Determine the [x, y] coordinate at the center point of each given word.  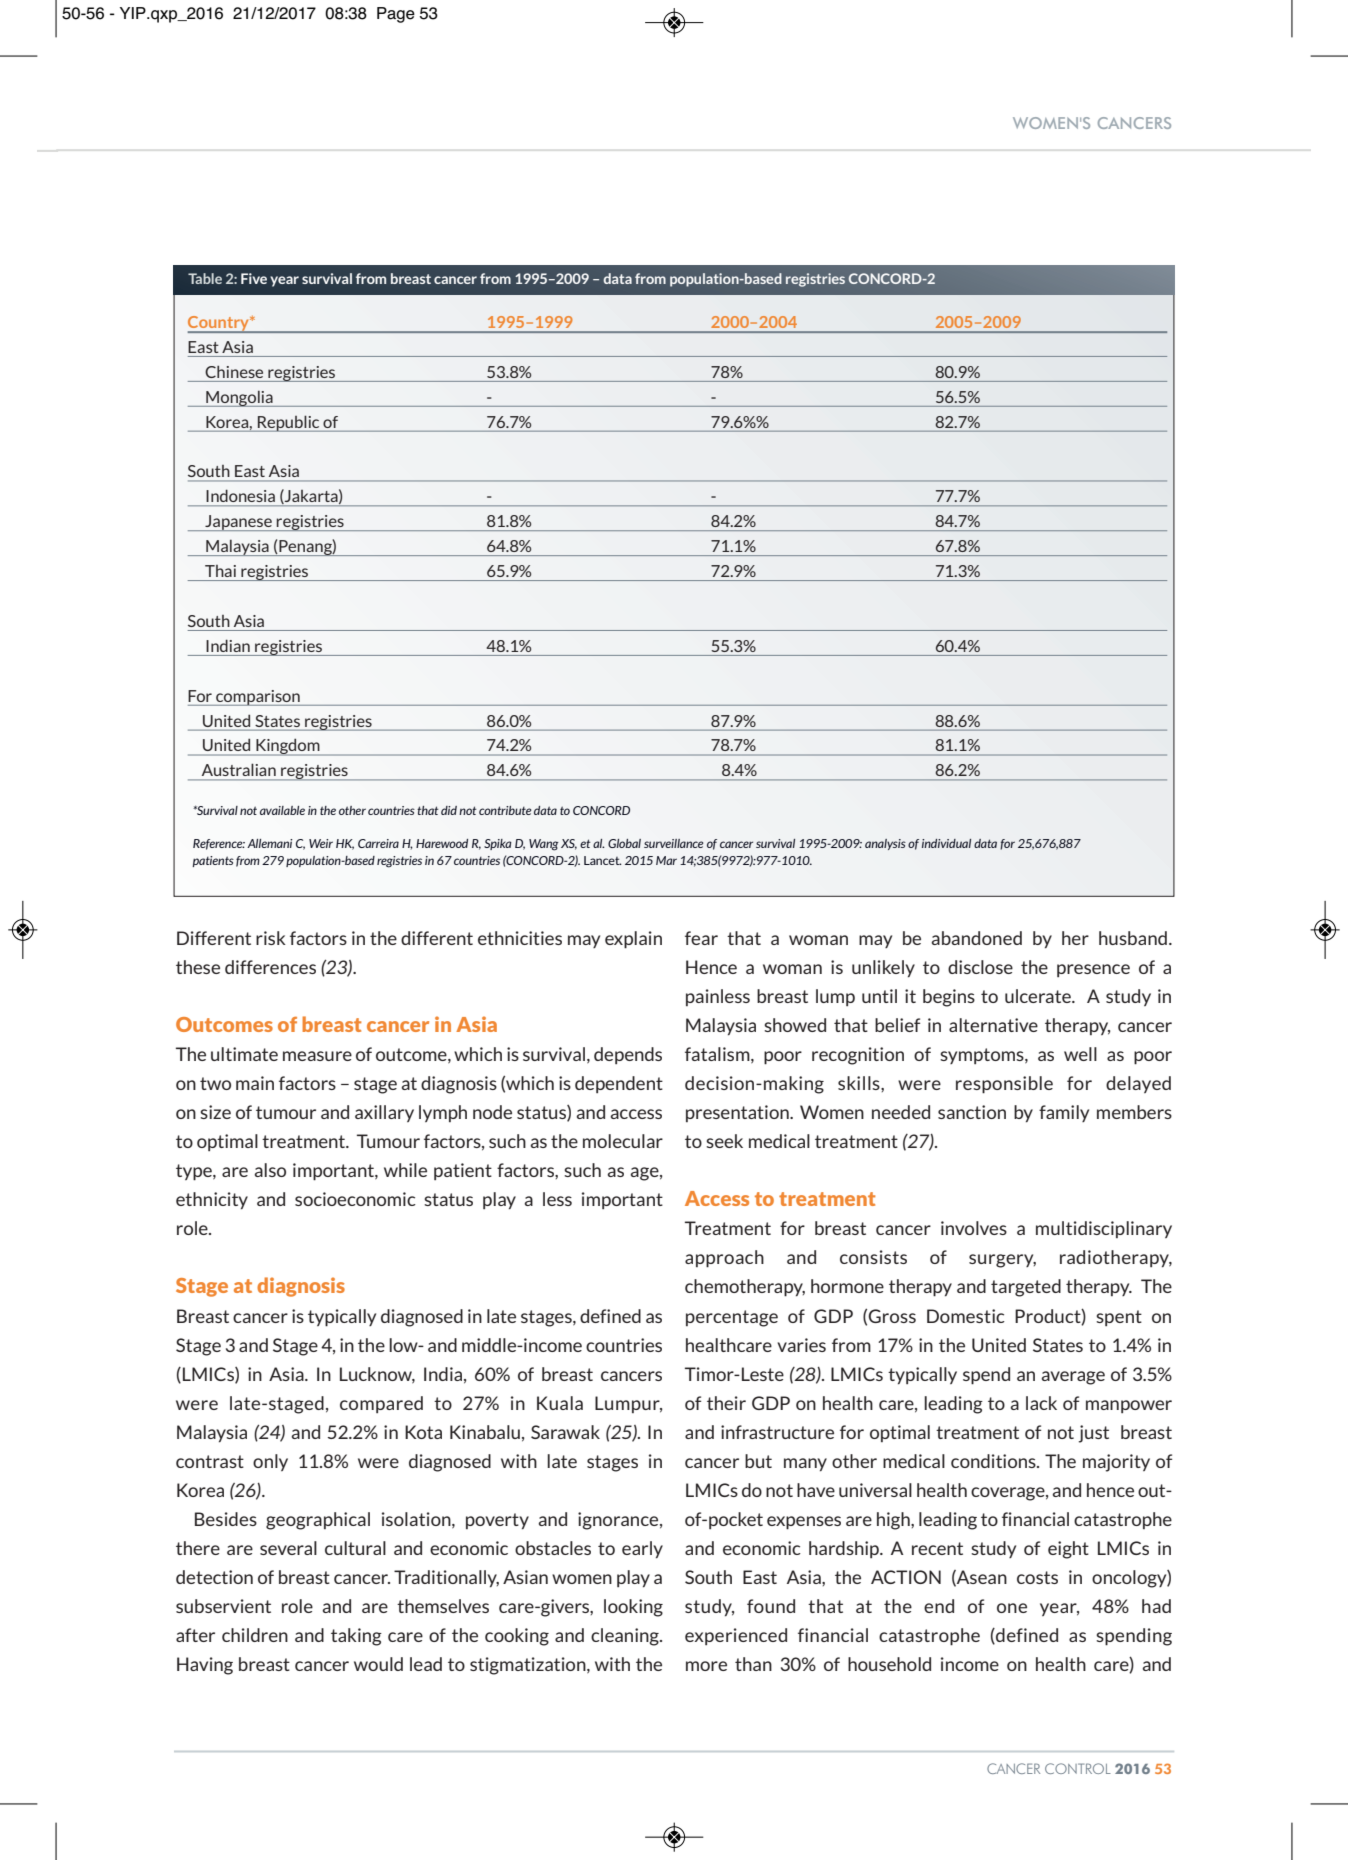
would [378, 1664]
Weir [321, 843]
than [753, 1664]
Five [254, 278]
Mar [666, 860]
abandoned [976, 938]
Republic [288, 423]
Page [396, 15]
